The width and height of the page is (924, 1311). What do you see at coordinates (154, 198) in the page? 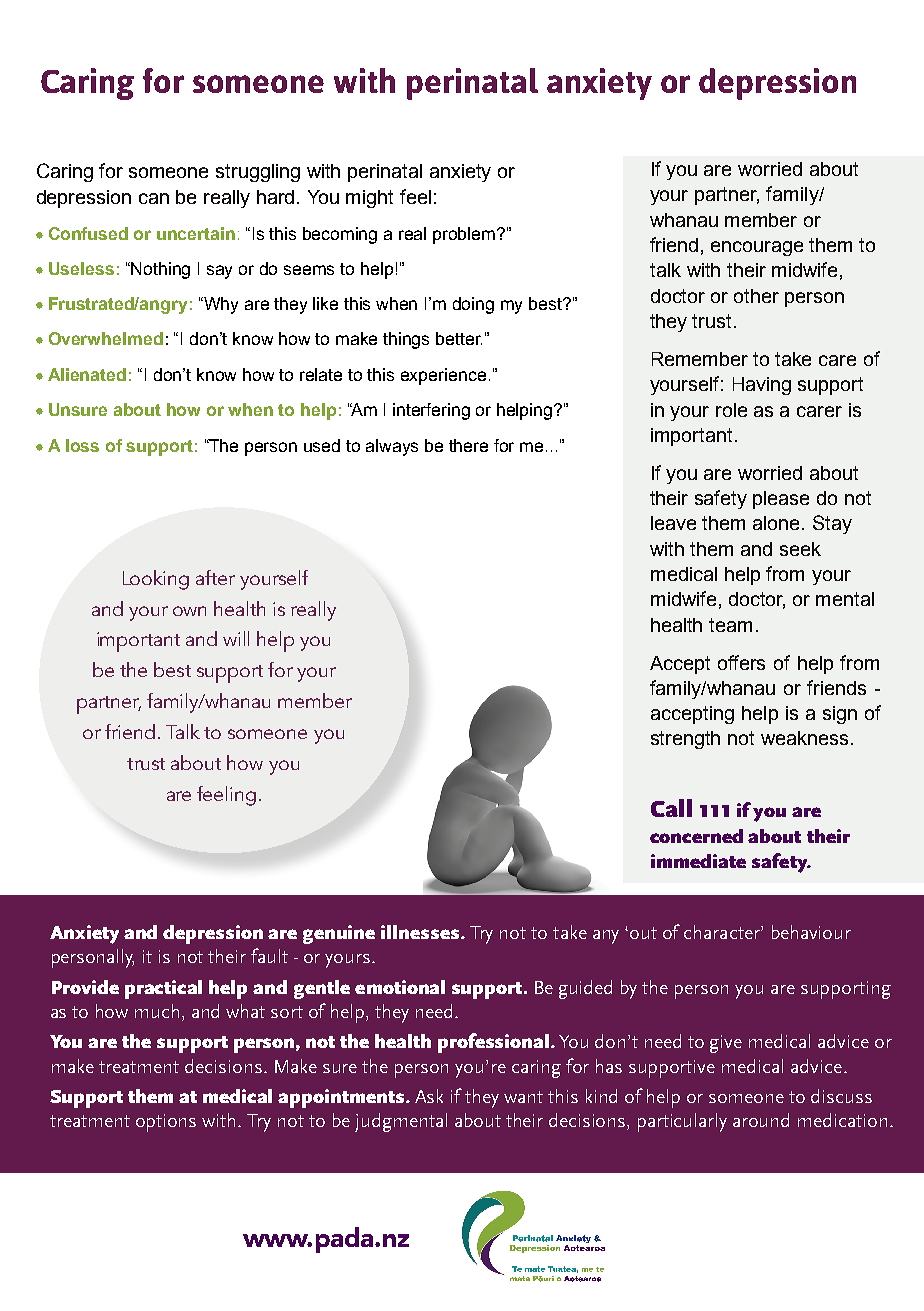
I see `can` at bounding box center [154, 198].
